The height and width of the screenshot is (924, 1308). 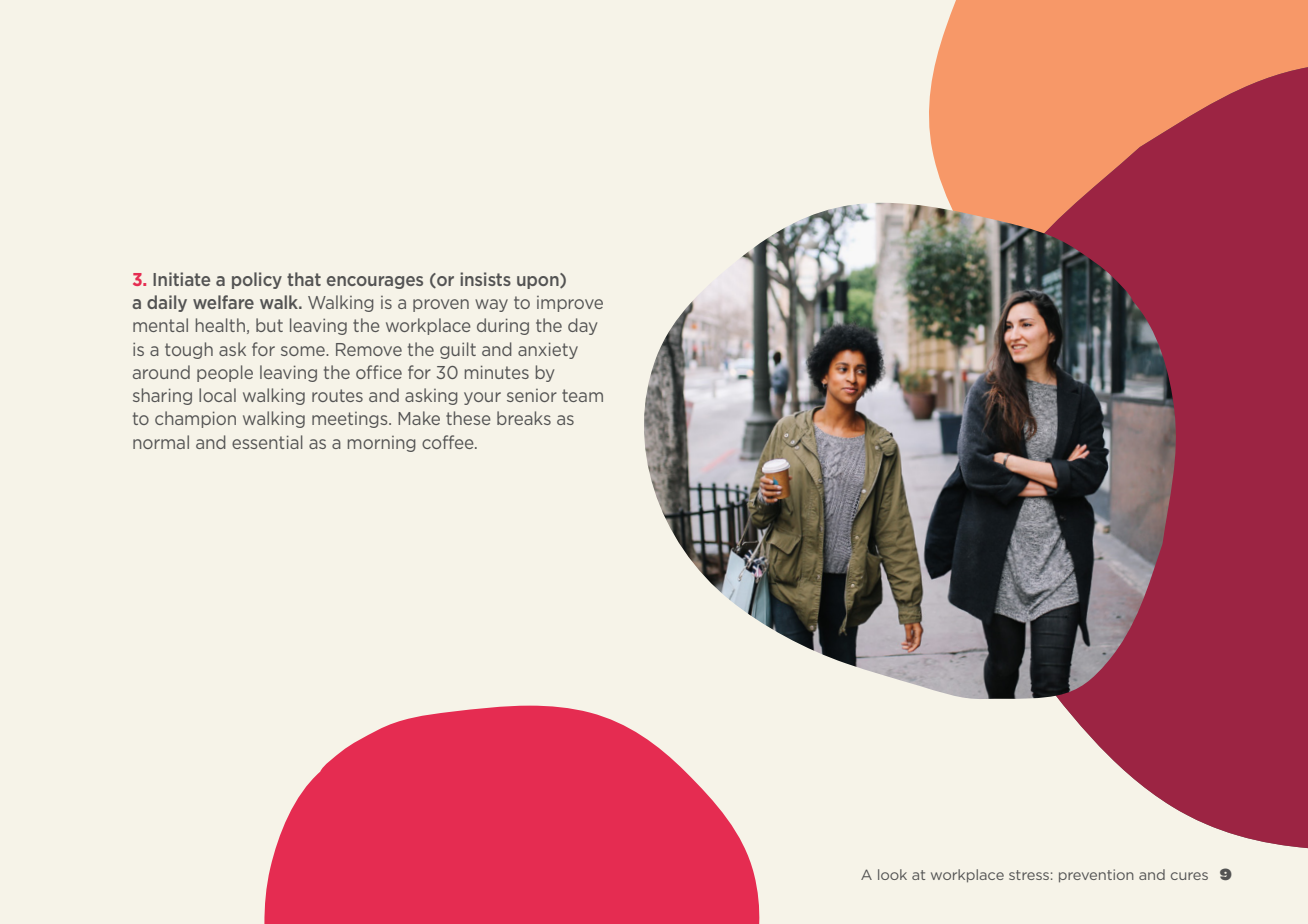 What do you see at coordinates (582, 395) in the screenshot?
I see `team` at bounding box center [582, 395].
